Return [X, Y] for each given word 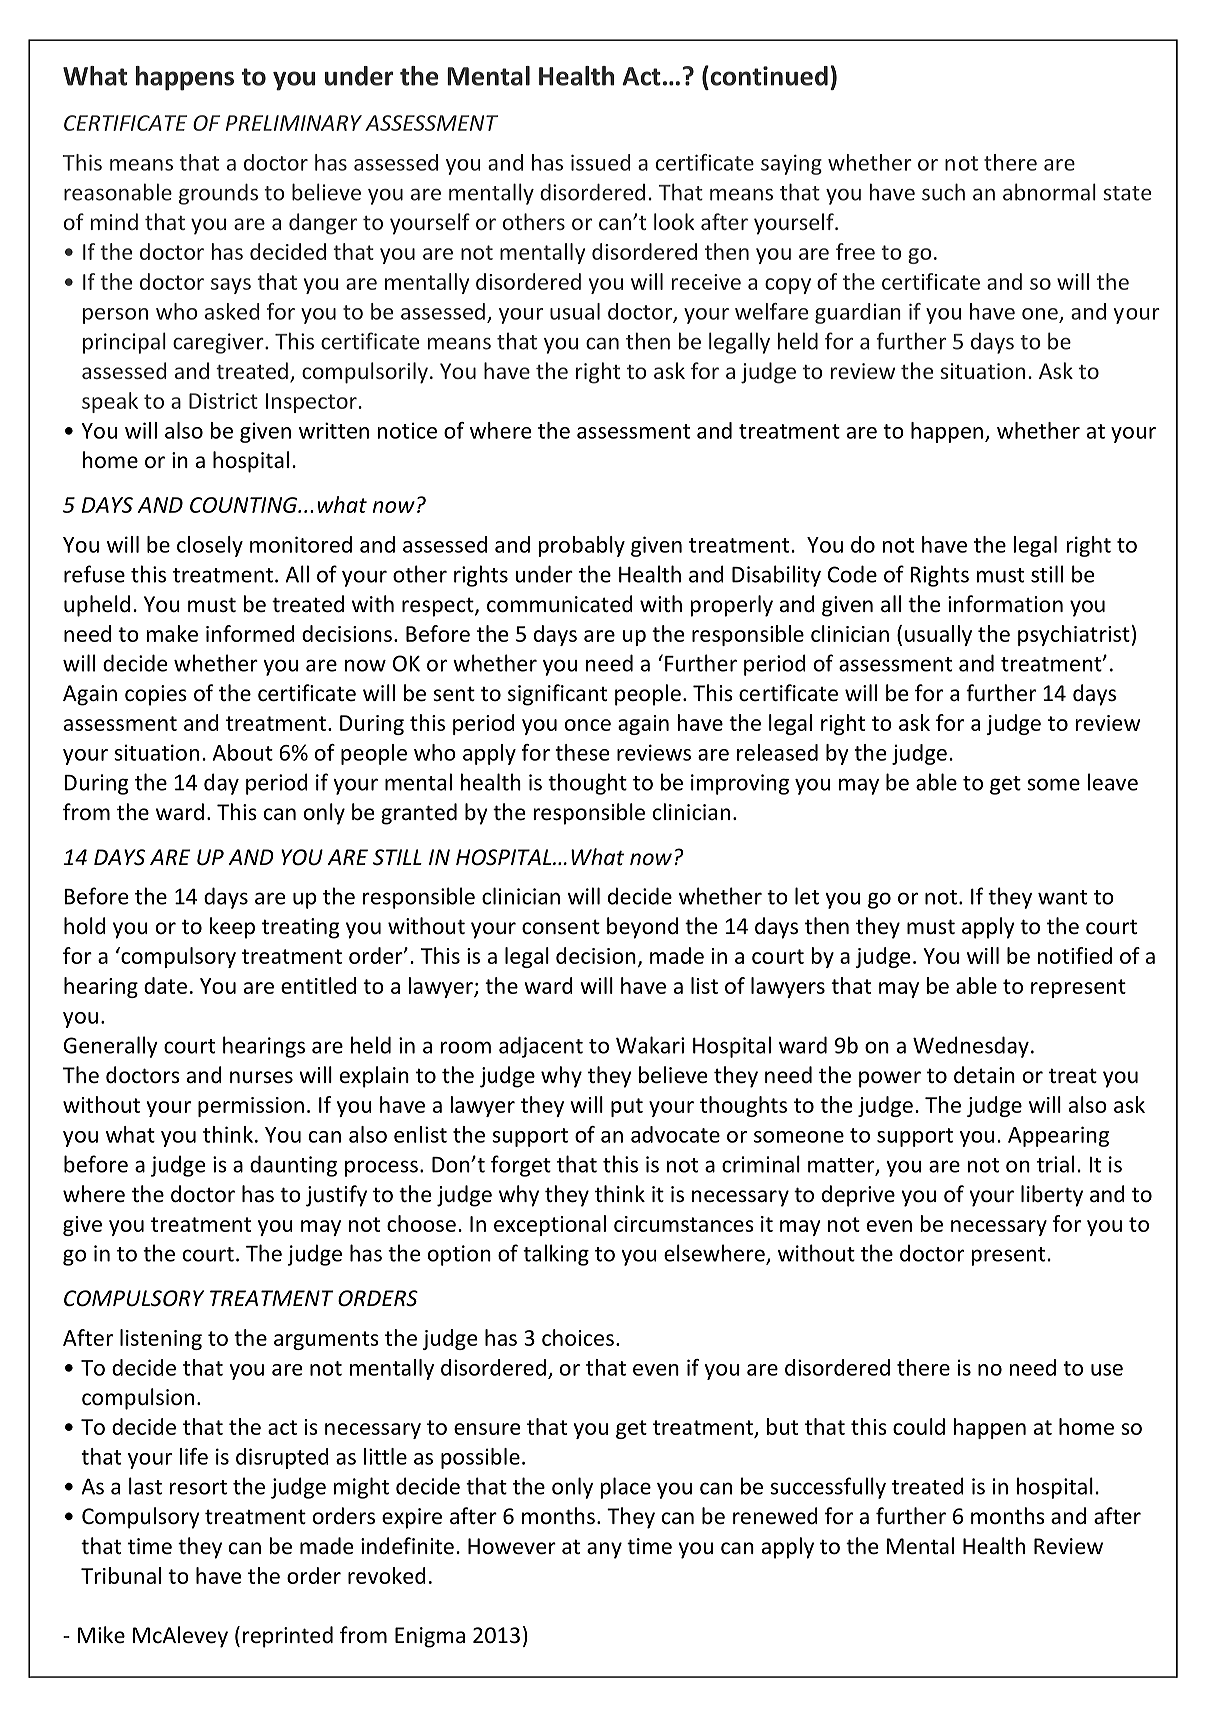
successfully [828, 1488]
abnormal [1049, 192]
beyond [642, 928]
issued [600, 162]
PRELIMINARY [294, 123]
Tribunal [121, 1575]
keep [232, 928]
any [604, 1550]
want [1062, 897]
